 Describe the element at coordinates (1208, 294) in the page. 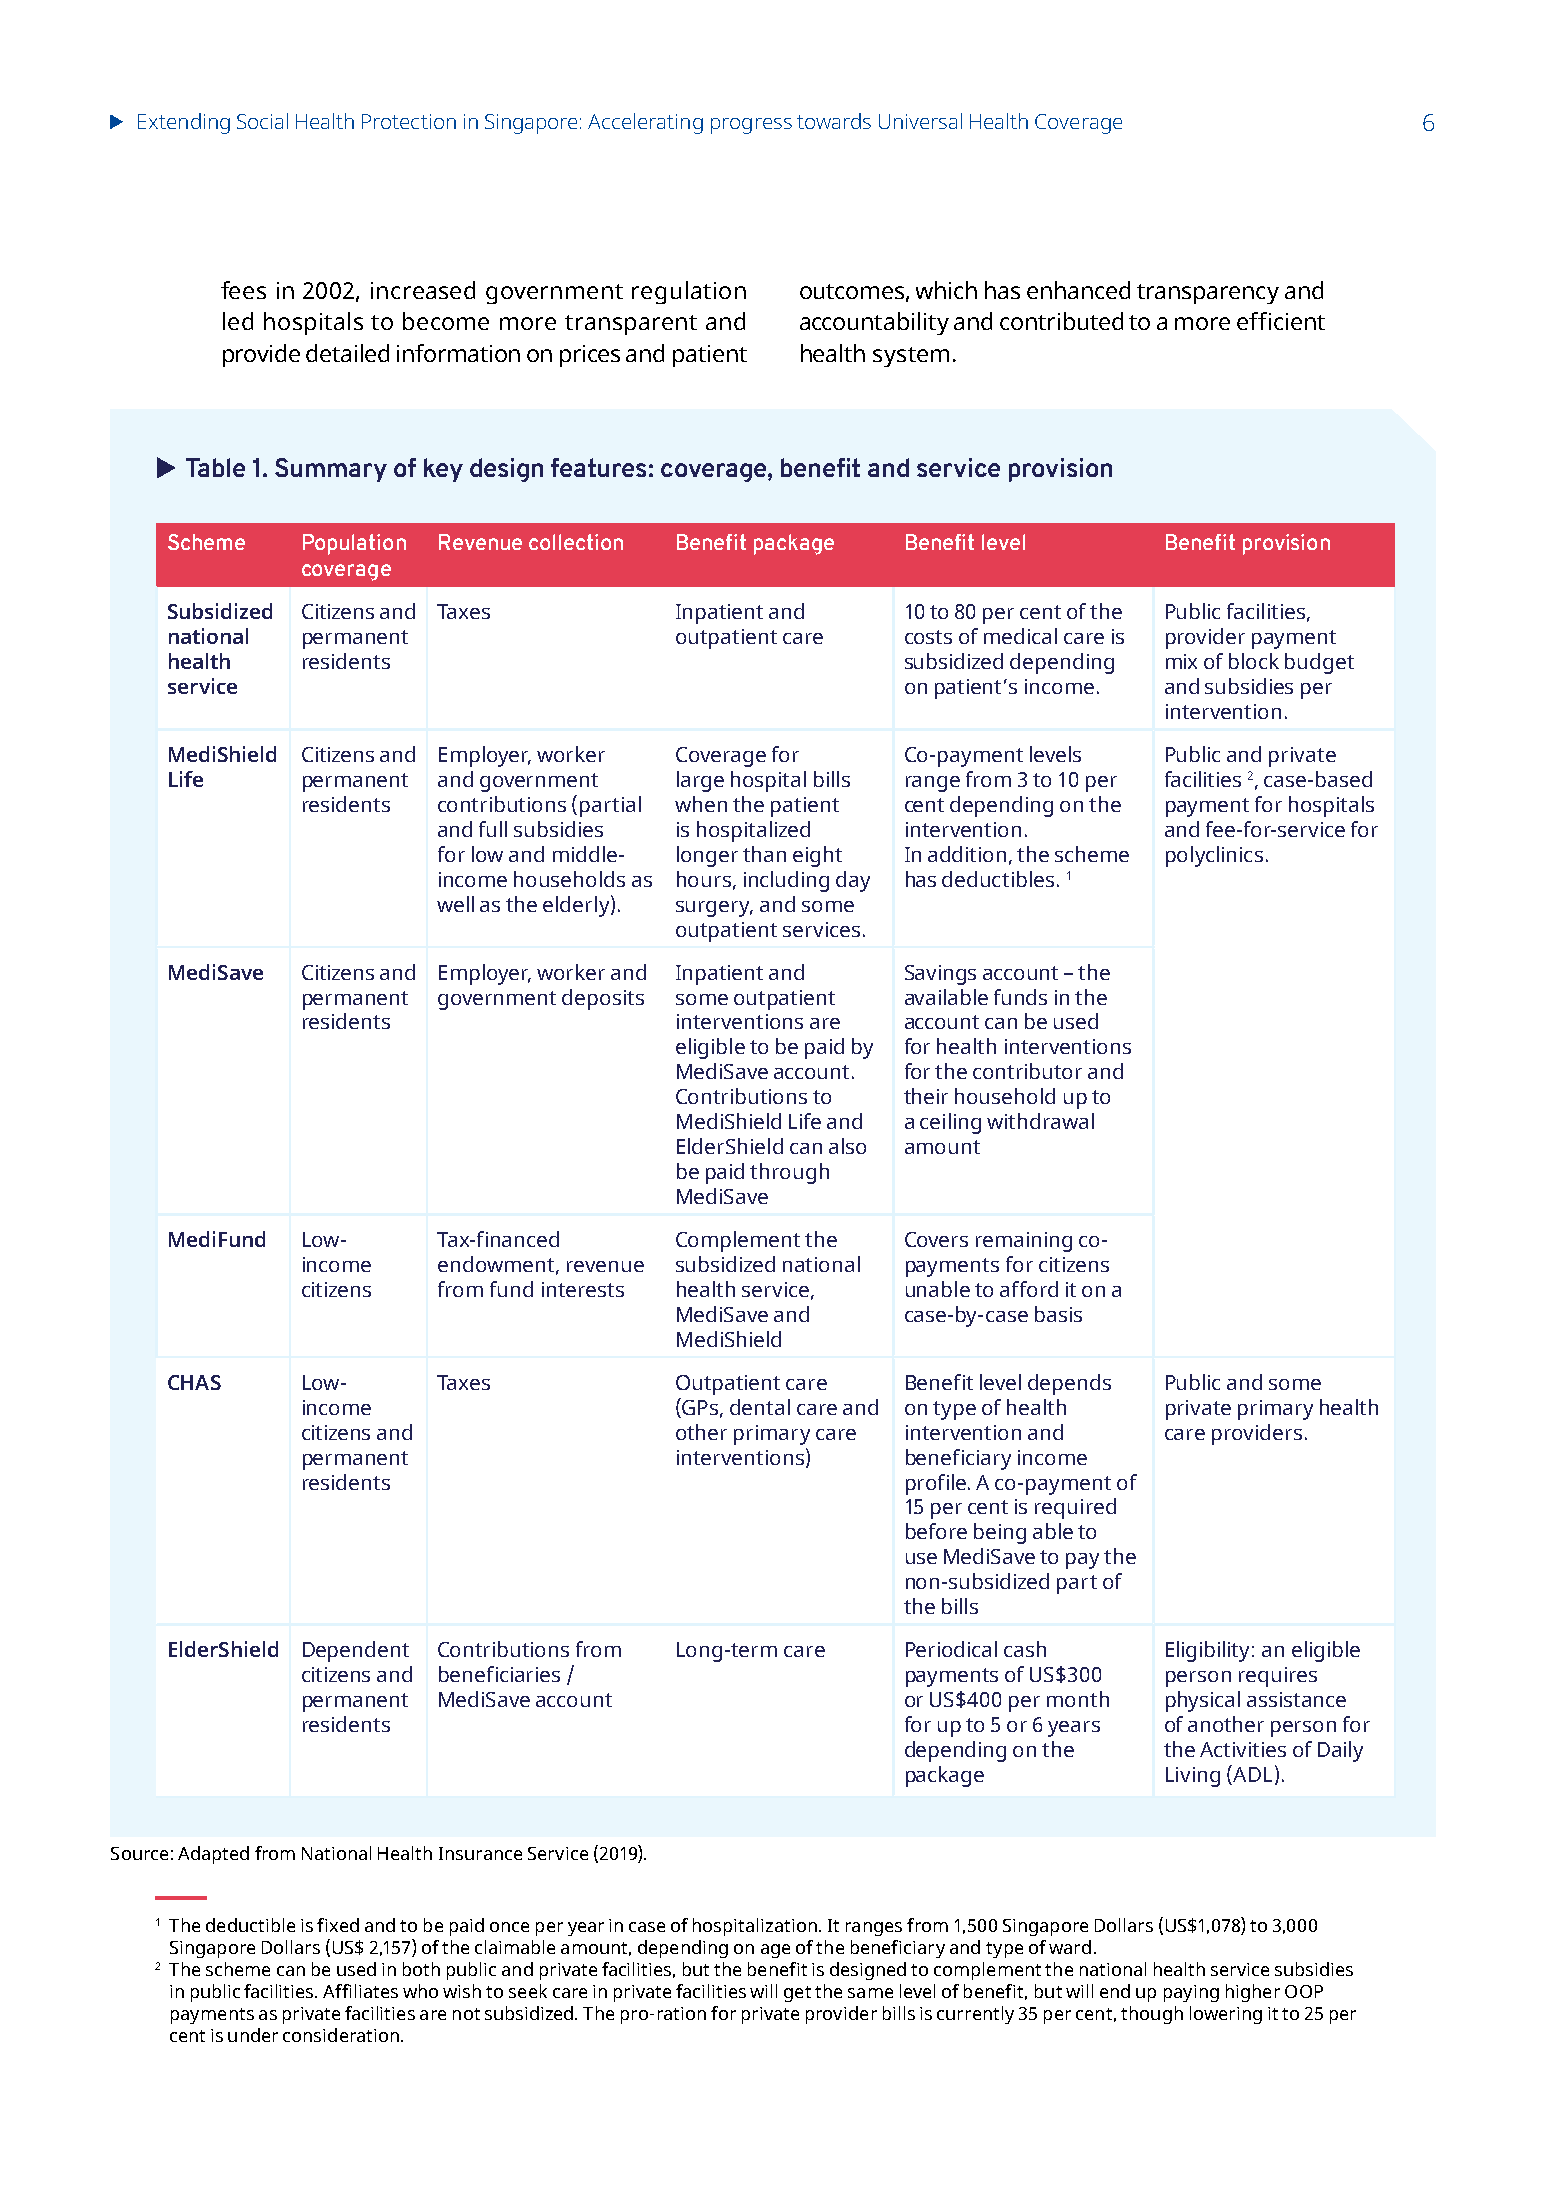

I see `transparency` at that location.
